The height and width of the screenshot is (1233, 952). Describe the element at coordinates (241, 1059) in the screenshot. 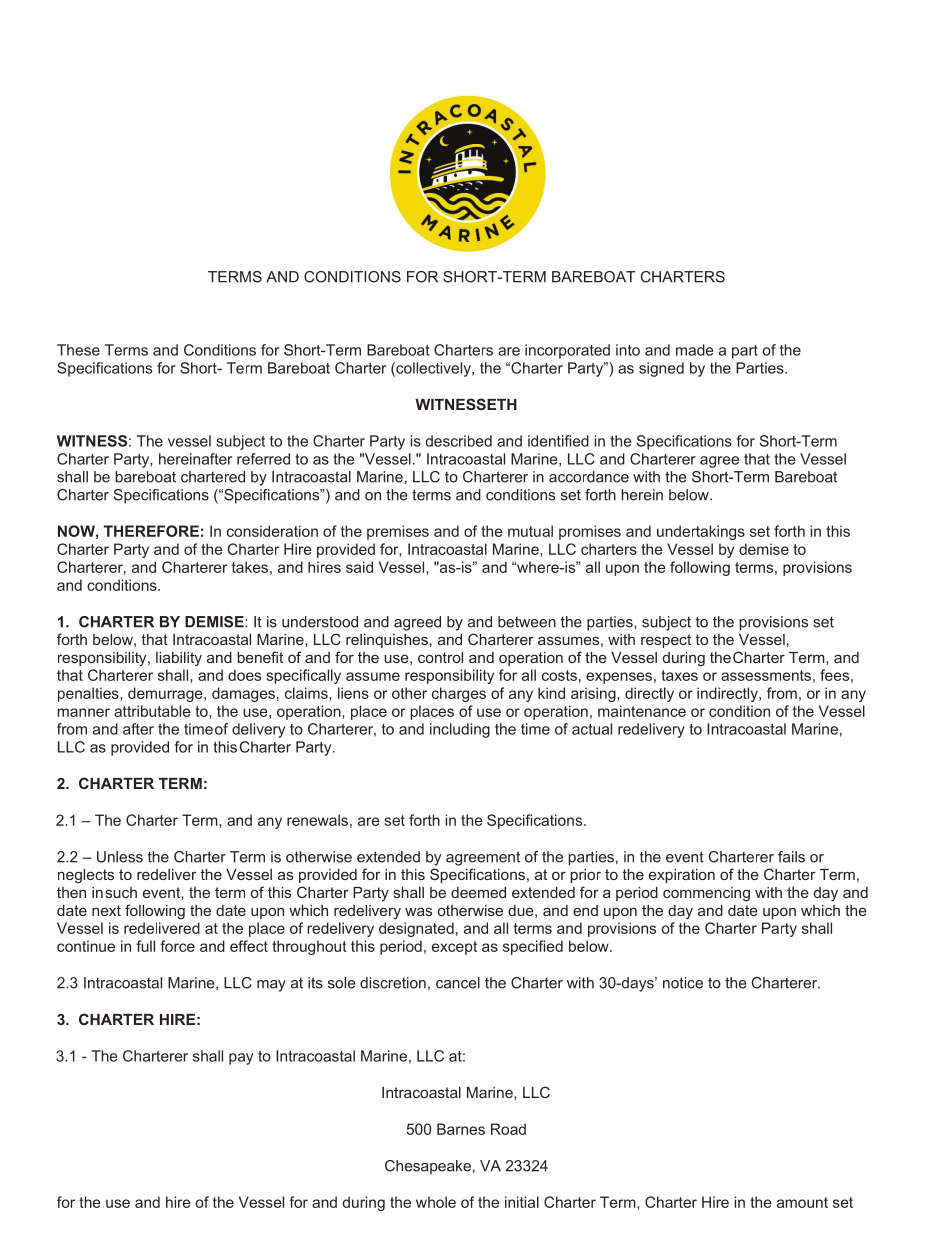

I see `pay` at that location.
